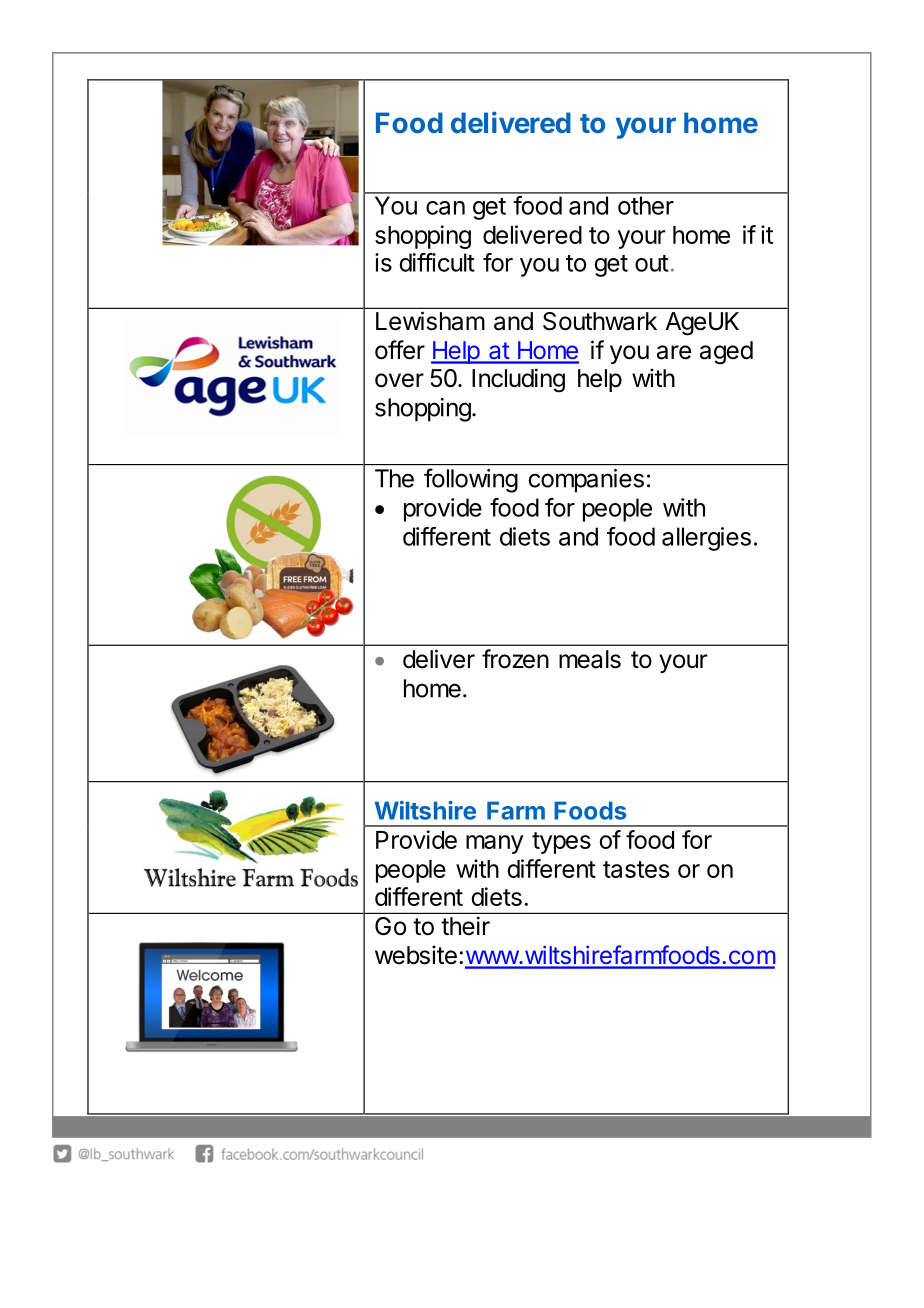  What do you see at coordinates (586, 481) in the screenshot?
I see `companies` at bounding box center [586, 481].
